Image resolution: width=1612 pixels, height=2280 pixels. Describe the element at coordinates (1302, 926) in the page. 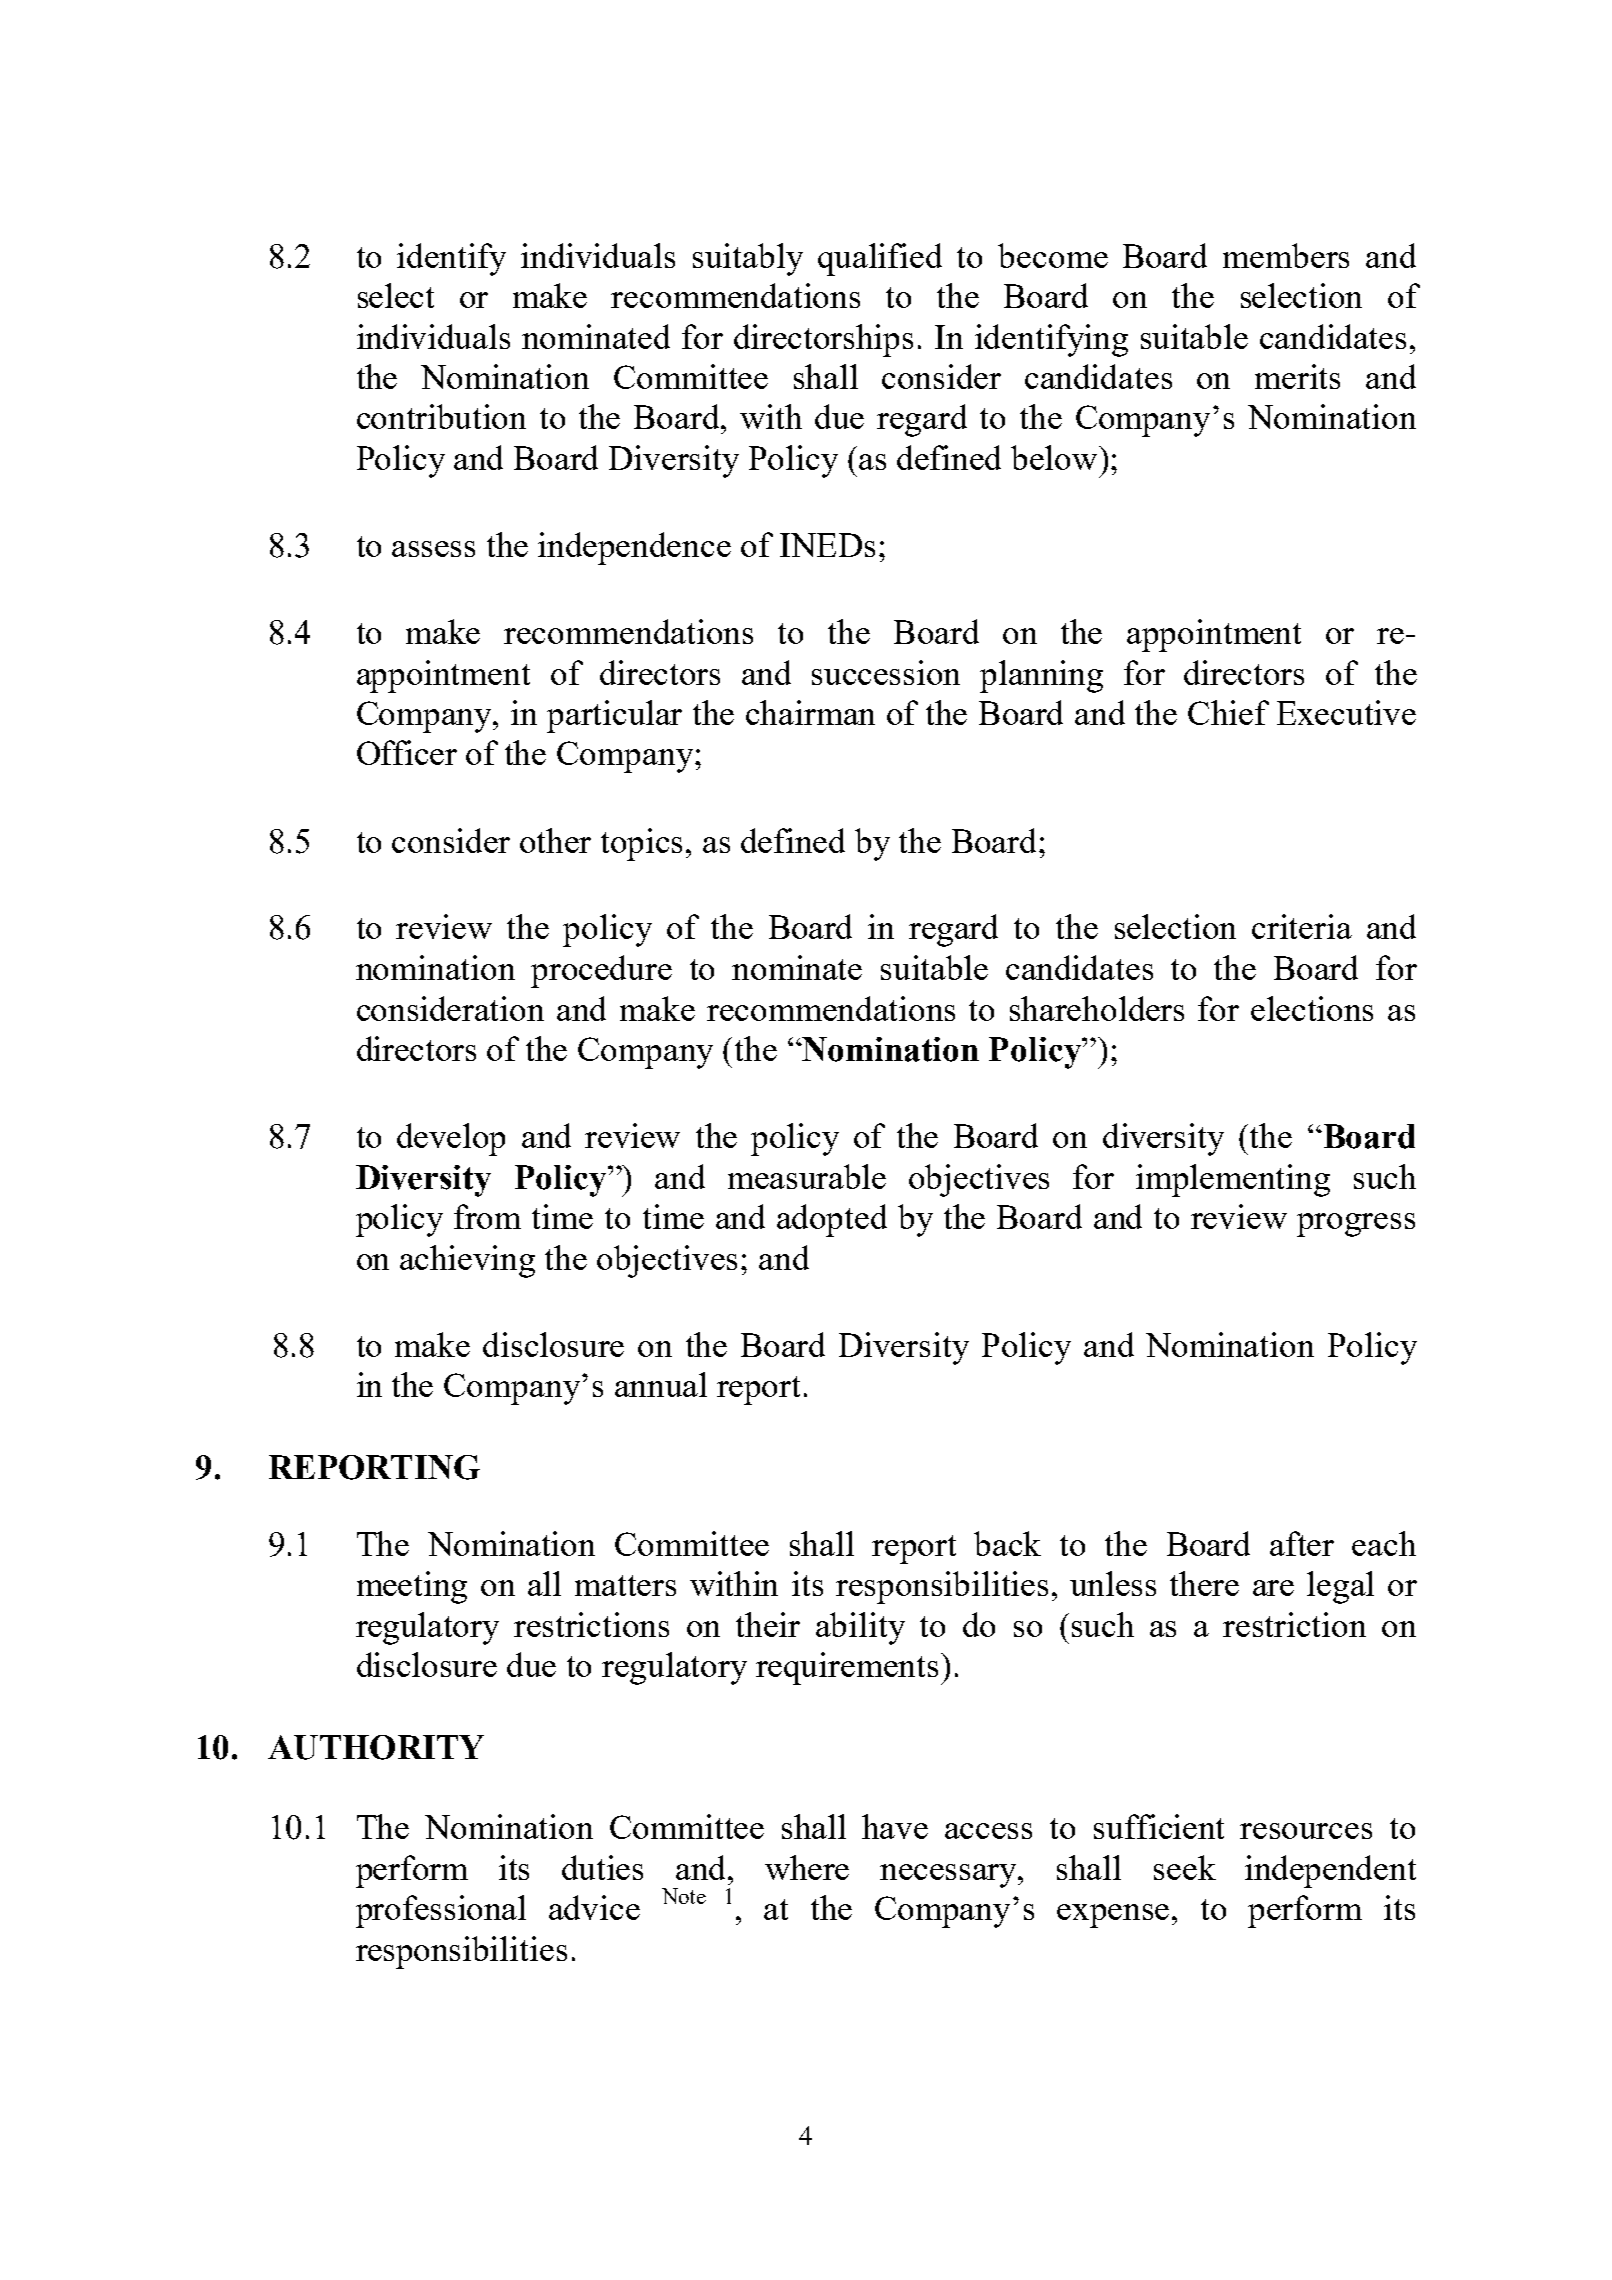

I see `criteria` at that location.
